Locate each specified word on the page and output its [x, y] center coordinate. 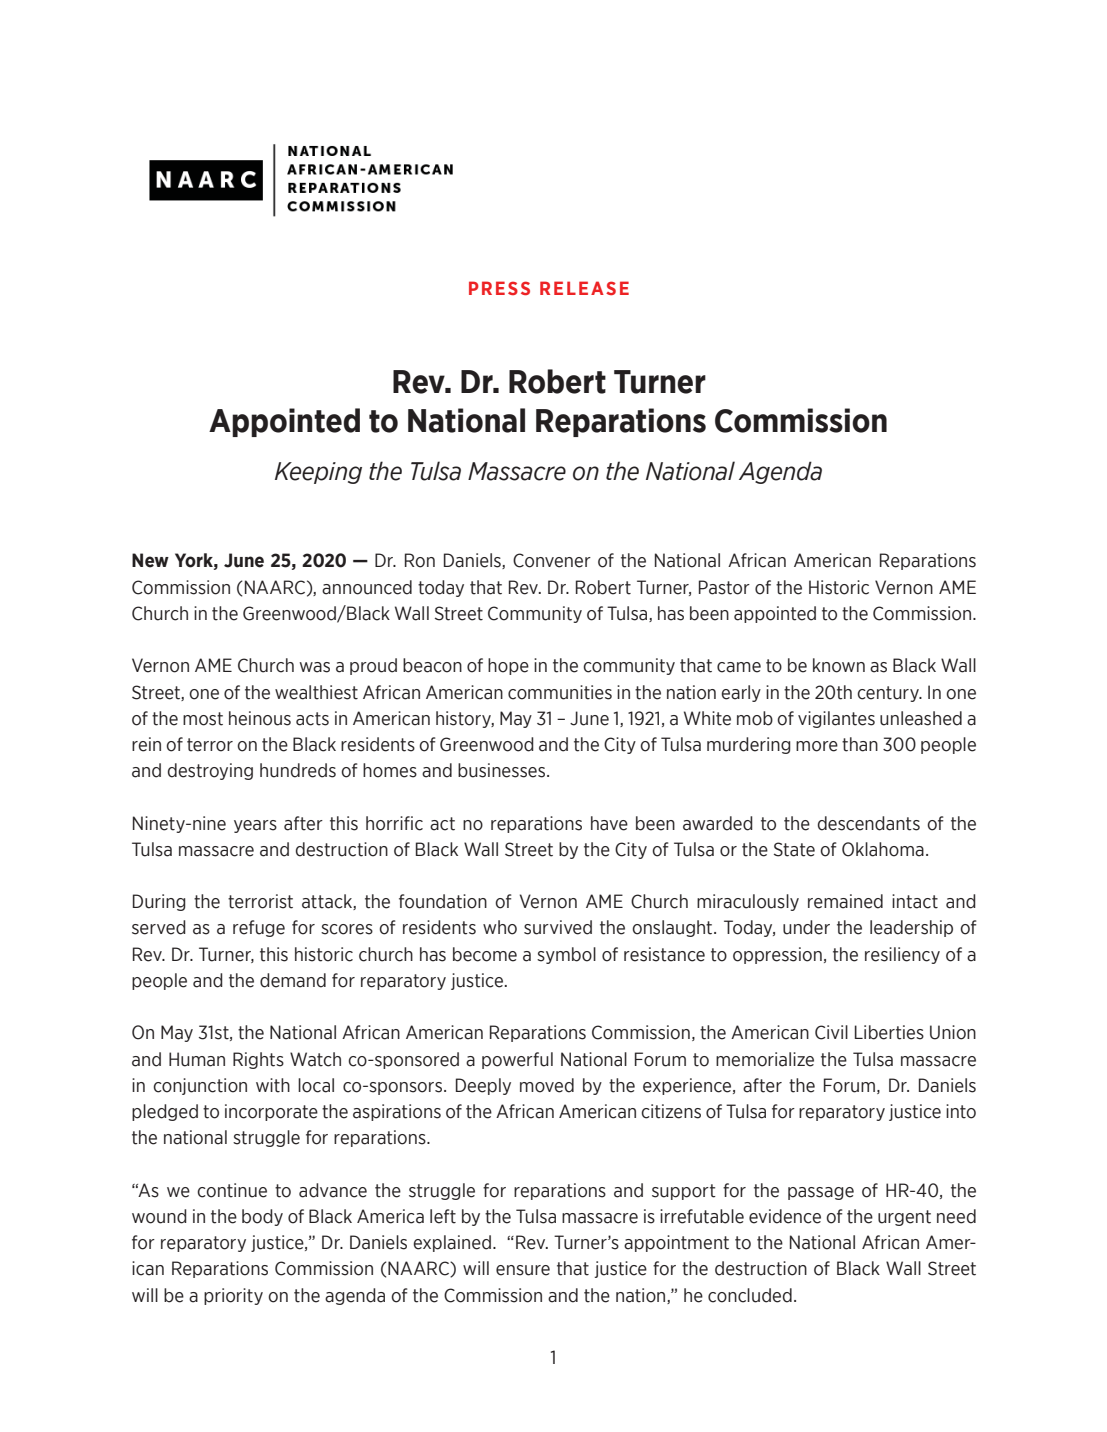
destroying [210, 771]
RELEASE [584, 288]
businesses [503, 770]
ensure [523, 1270]
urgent [904, 1218]
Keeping [318, 473]
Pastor [724, 587]
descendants [869, 823]
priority [233, 1296]
